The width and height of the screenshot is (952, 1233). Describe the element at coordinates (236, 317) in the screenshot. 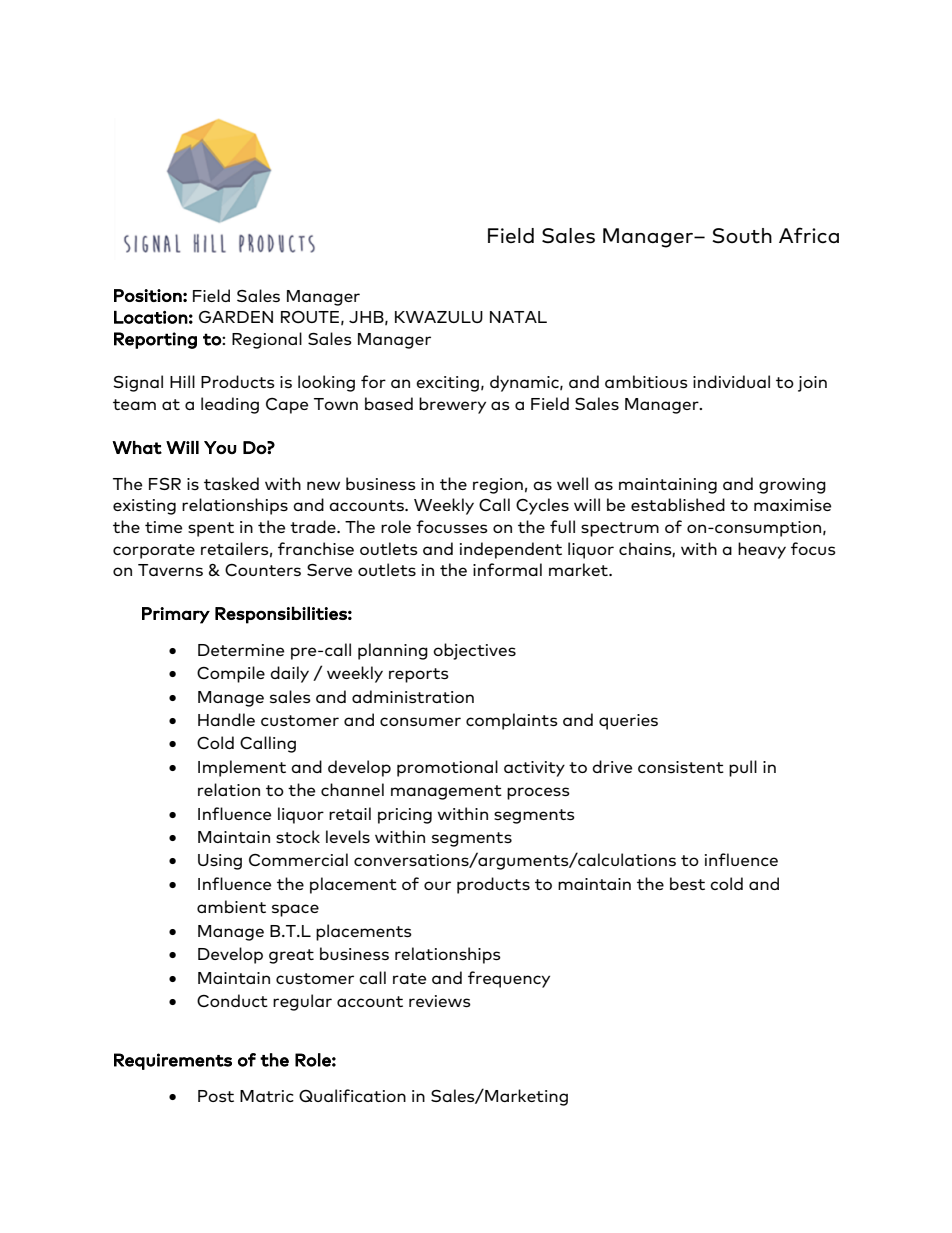

I see `GARDEN` at that location.
